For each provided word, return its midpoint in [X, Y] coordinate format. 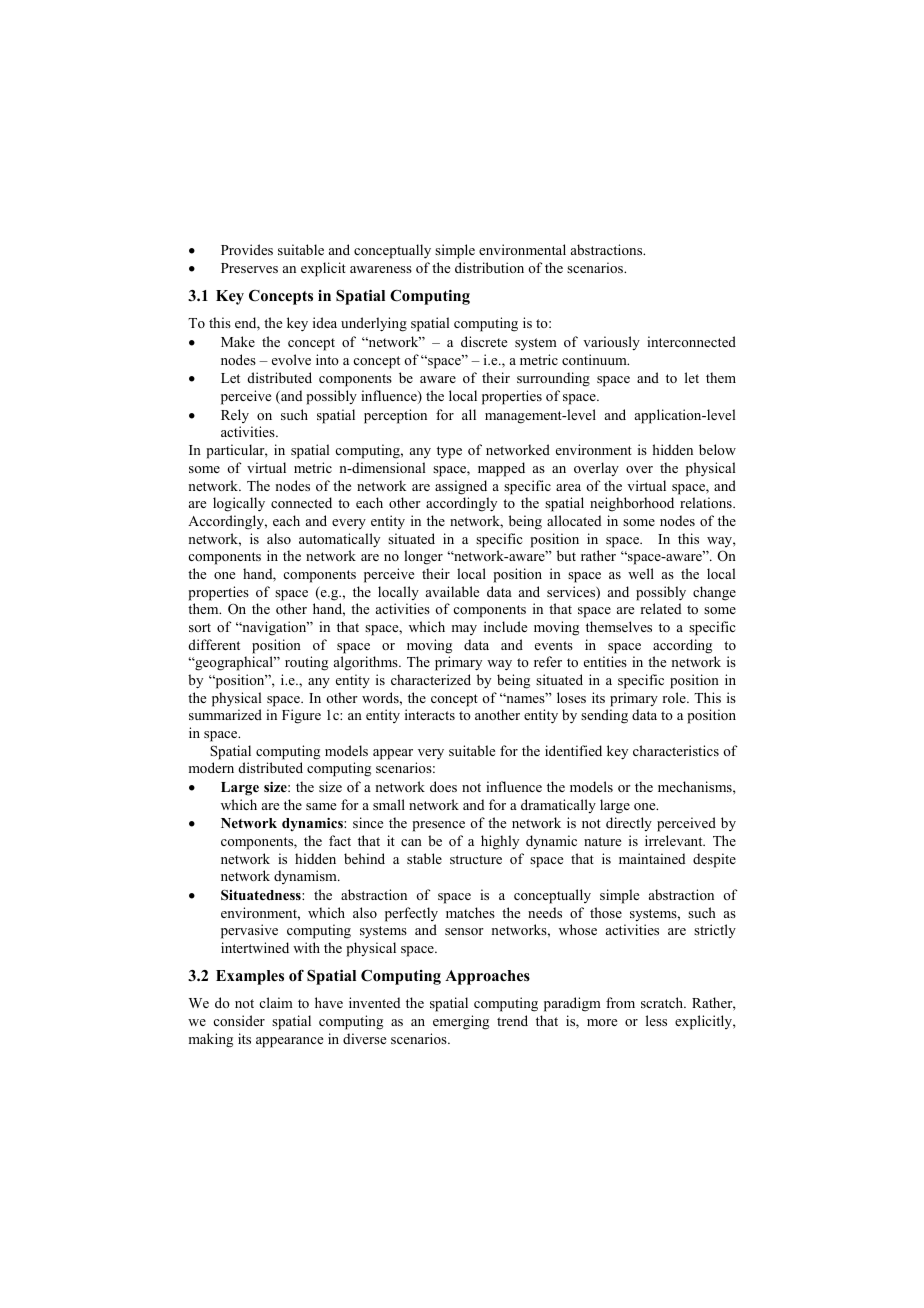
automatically [339, 540]
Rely [235, 416]
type [449, 452]
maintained [652, 858]
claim [276, 1002]
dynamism [306, 877]
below [717, 449]
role [675, 697]
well [641, 573]
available [452, 591]
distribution [489, 267]
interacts [430, 714]
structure [476, 859]
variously [611, 343]
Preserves [249, 268]
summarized [225, 714]
